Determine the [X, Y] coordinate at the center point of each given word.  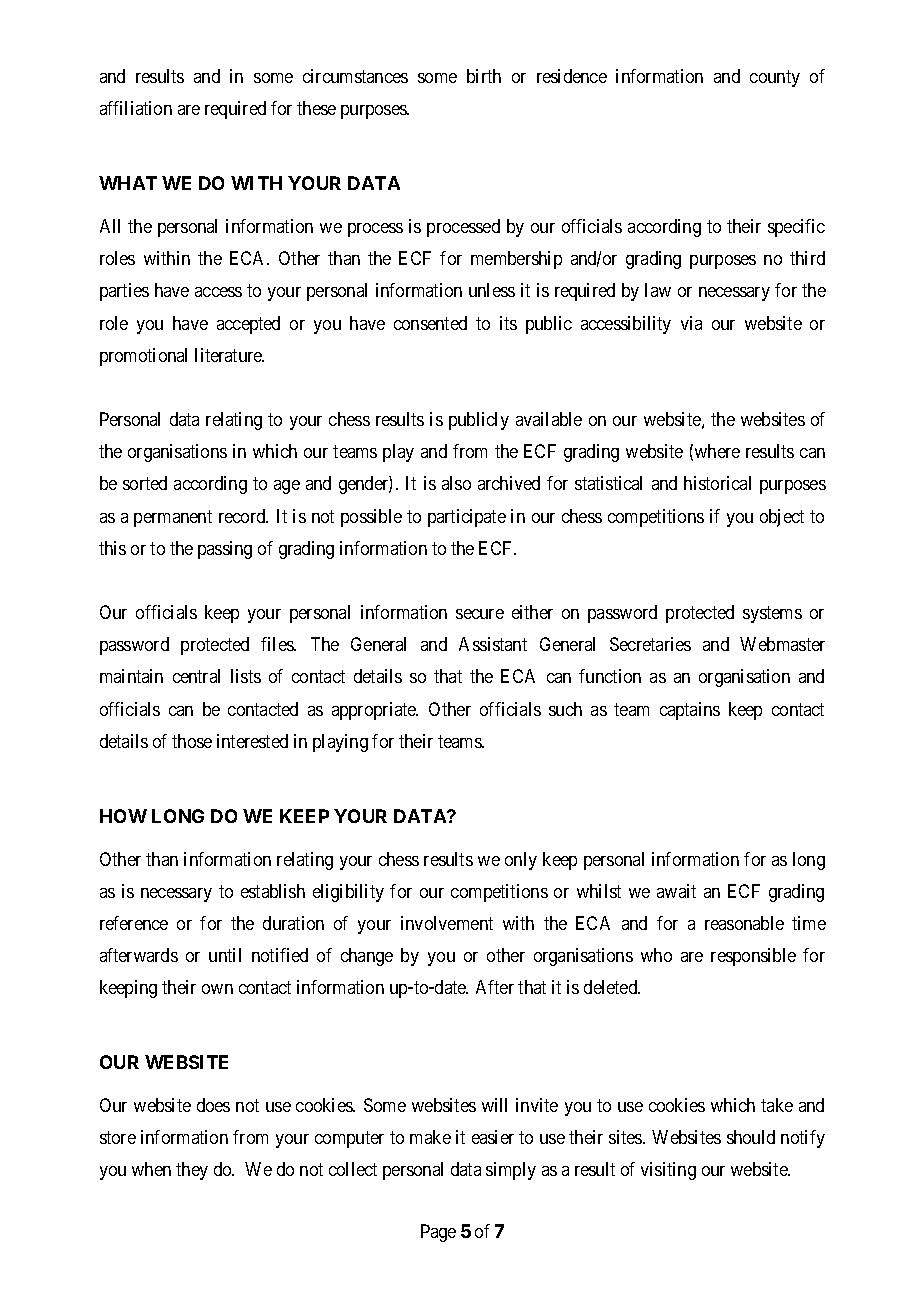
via [691, 323]
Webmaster [782, 644]
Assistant [493, 644]
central [196, 676]
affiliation [136, 108]
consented [430, 323]
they [192, 1171]
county [775, 78]
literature [229, 355]
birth [484, 76]
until [225, 955]
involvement [447, 923]
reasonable [744, 923]
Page [438, 1233]
